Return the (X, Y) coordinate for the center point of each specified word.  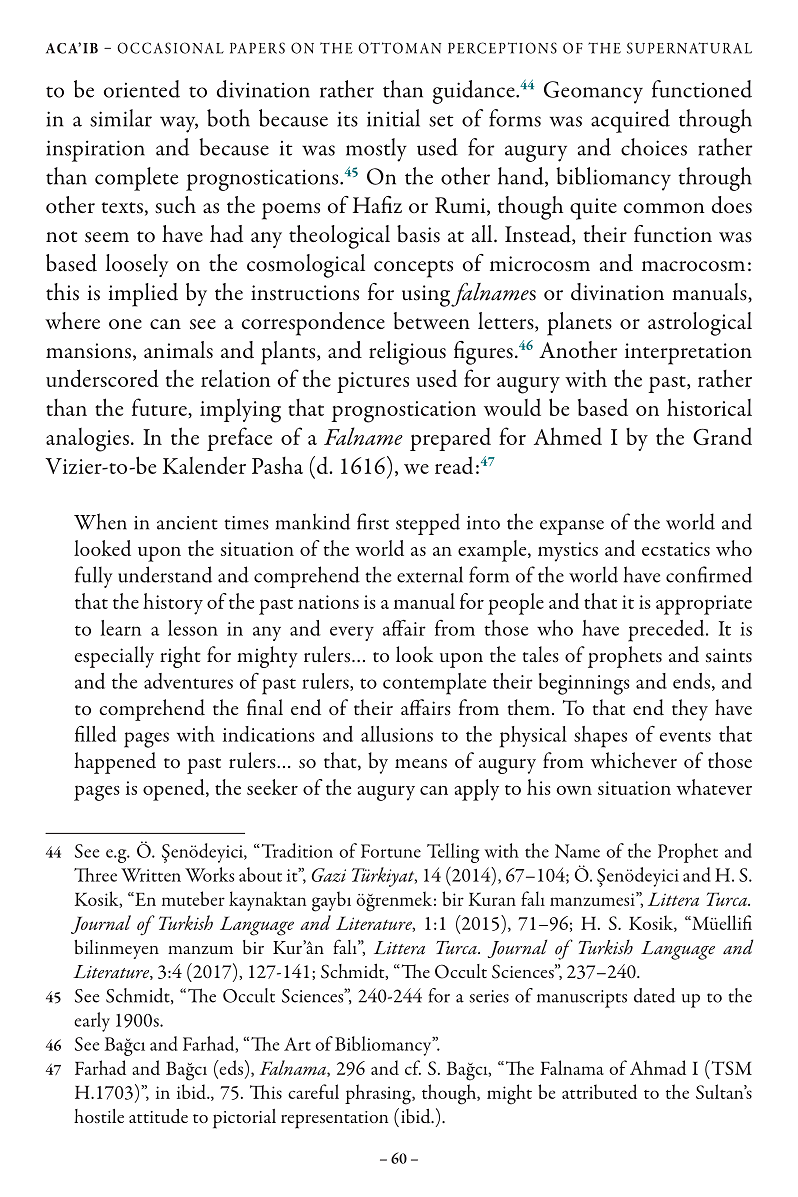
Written (151, 875)
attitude (158, 1116)
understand (165, 574)
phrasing (379, 1094)
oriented (142, 89)
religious (407, 353)
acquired (630, 121)
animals (178, 350)
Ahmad (658, 1067)
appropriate (704, 605)
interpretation (688, 354)
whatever (714, 787)
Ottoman (399, 48)
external (430, 574)
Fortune (391, 851)
